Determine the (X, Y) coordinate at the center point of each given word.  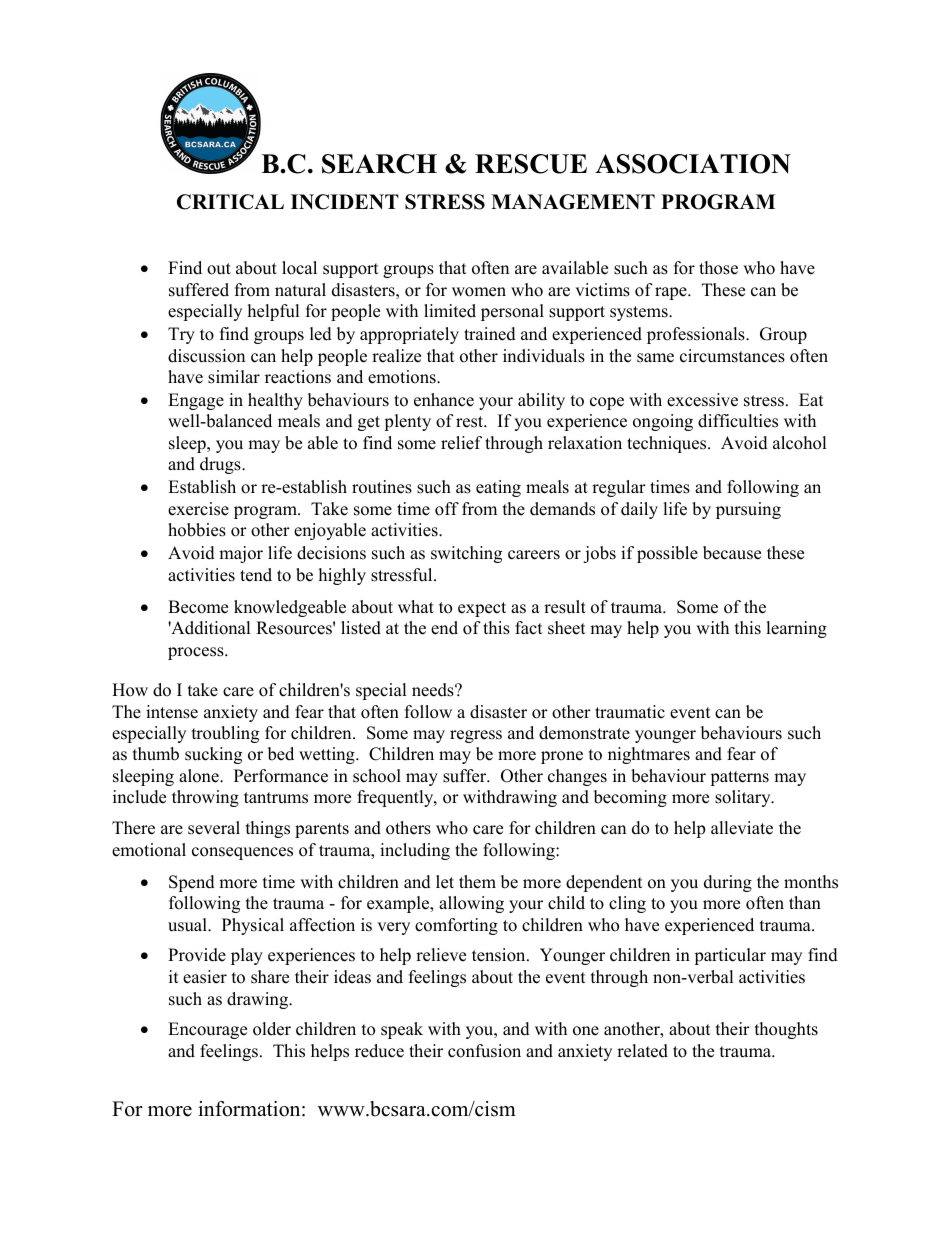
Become (198, 607)
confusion (484, 1051)
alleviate (742, 828)
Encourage (207, 1030)
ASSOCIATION (693, 164)
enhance (444, 400)
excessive (702, 400)
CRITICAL (230, 202)
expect (482, 609)
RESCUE (531, 164)
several (214, 828)
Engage (196, 401)
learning (796, 629)
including (415, 851)
